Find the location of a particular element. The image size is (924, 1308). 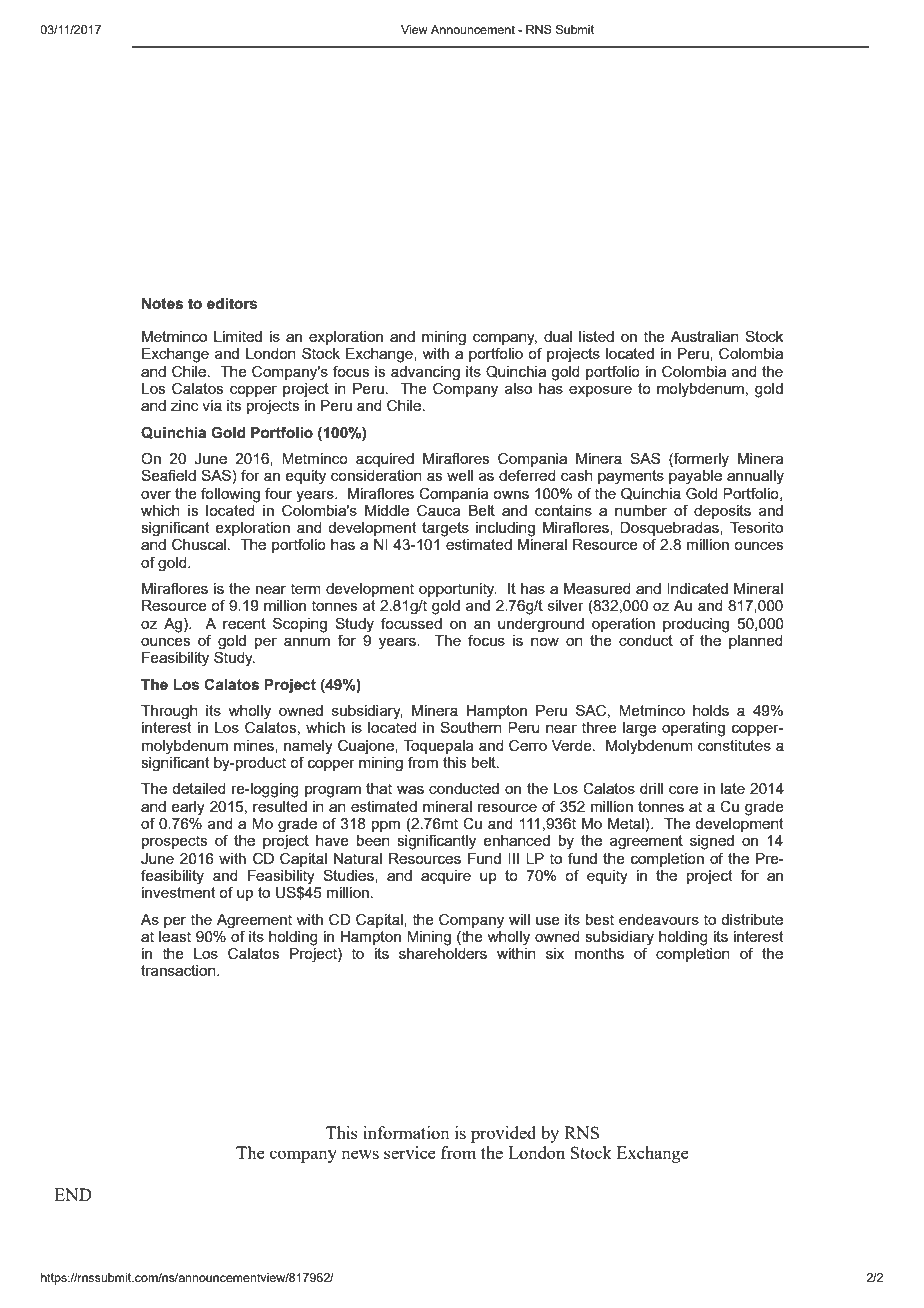

following is located at coordinates (230, 495).
